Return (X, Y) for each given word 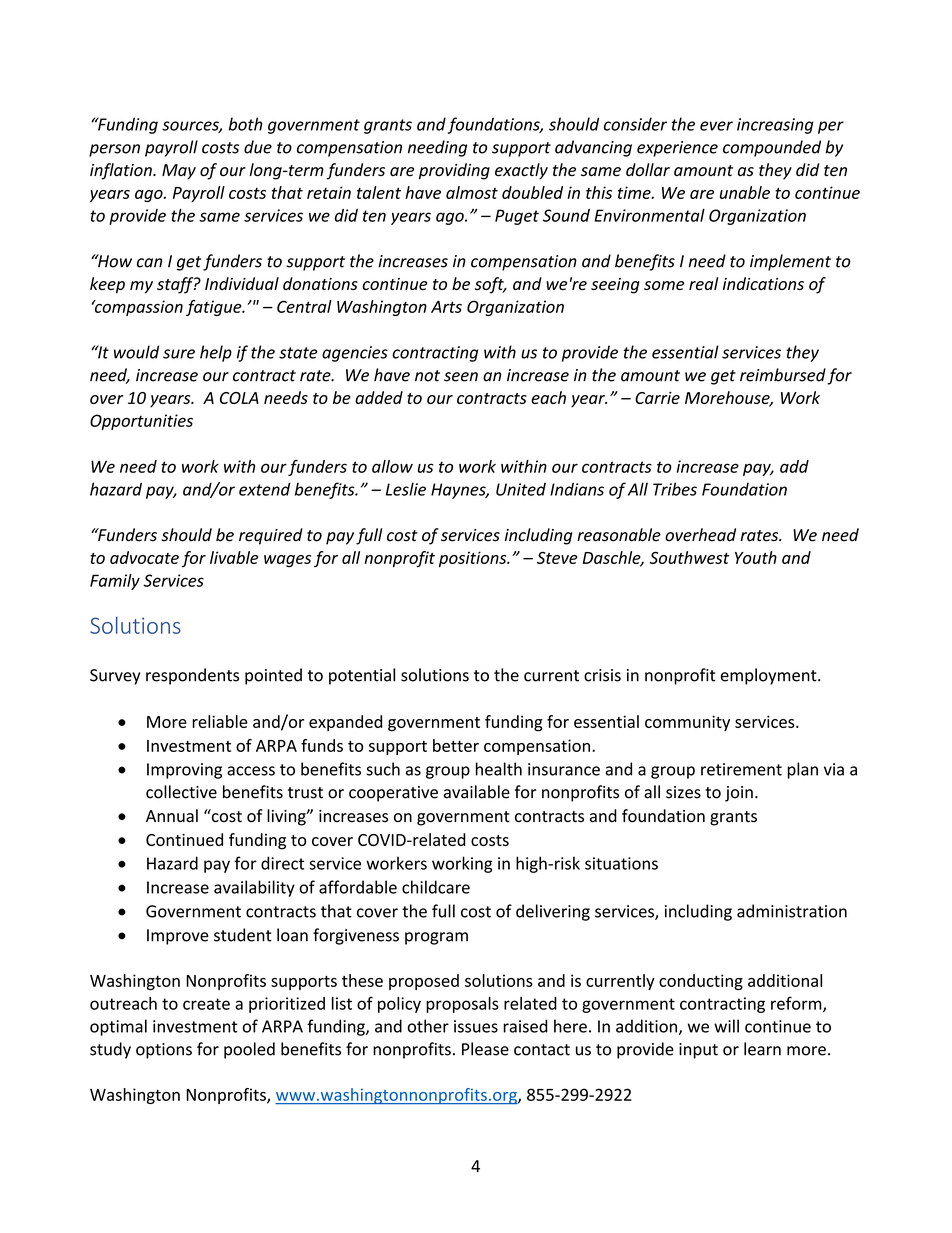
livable (234, 557)
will (726, 1026)
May (179, 172)
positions (474, 559)
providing (454, 171)
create (206, 1004)
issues (476, 1026)
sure (179, 354)
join (739, 794)
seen (461, 377)
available (477, 792)
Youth (756, 557)
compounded (772, 148)
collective (181, 792)
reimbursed (783, 375)
